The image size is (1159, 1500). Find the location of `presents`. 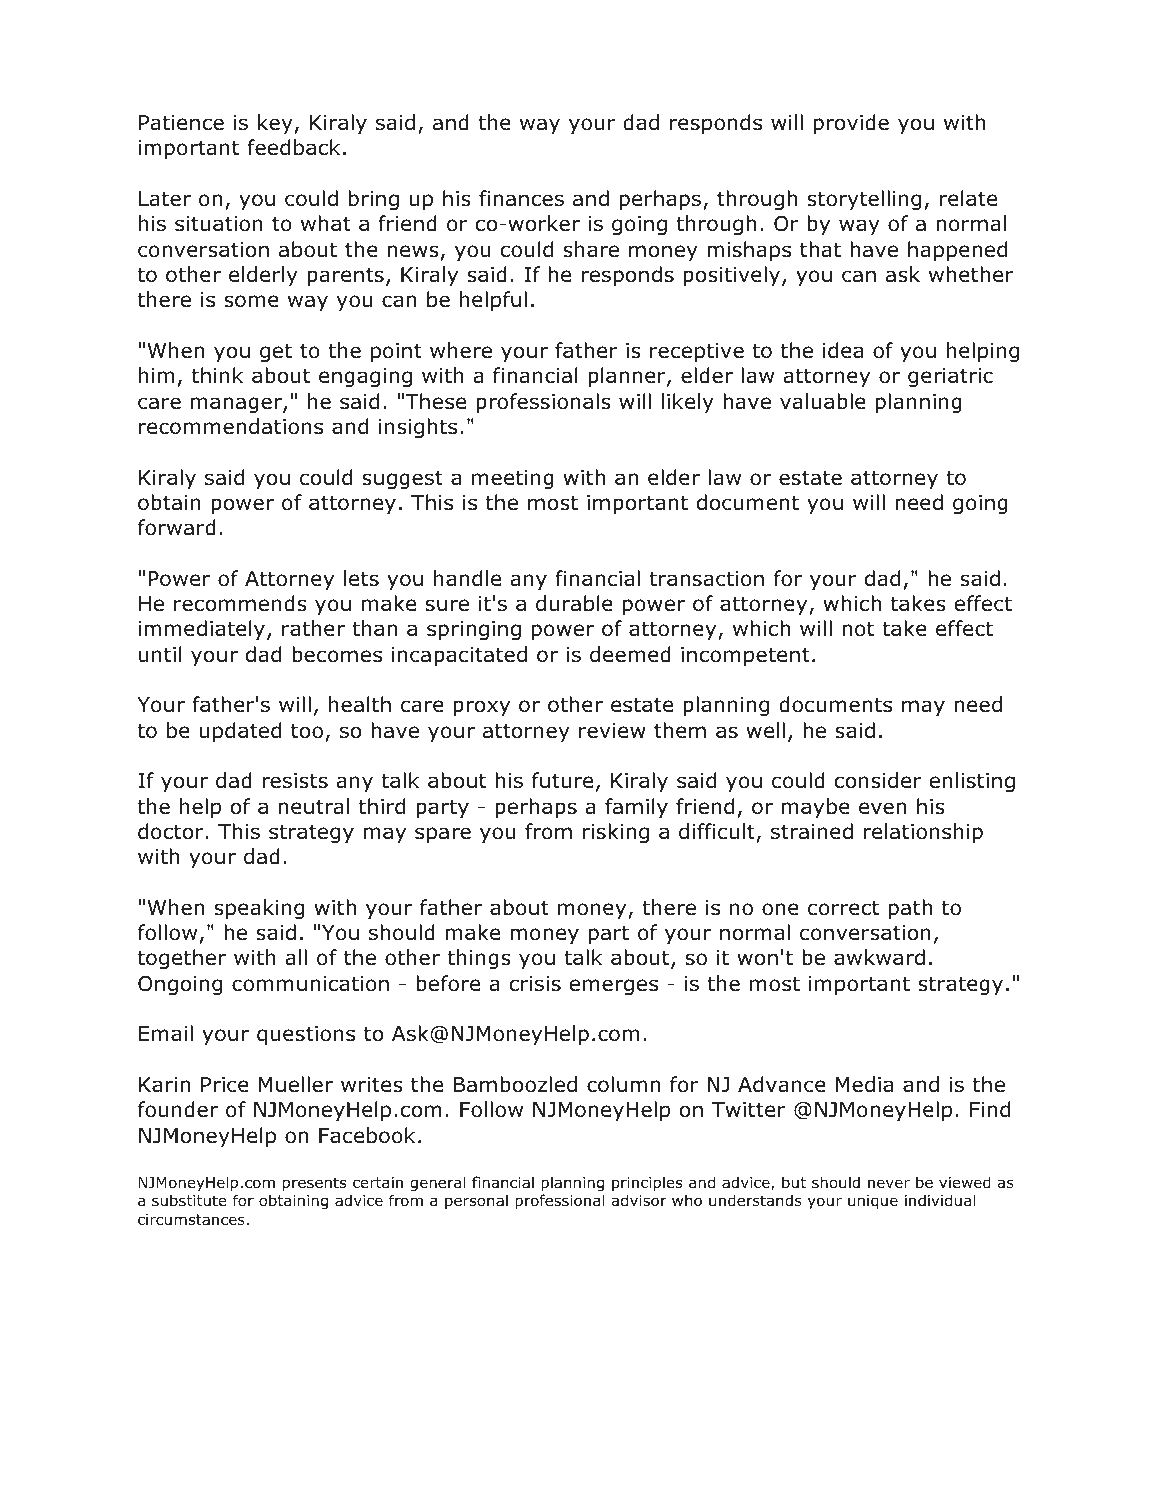

presents is located at coordinates (314, 1184).
